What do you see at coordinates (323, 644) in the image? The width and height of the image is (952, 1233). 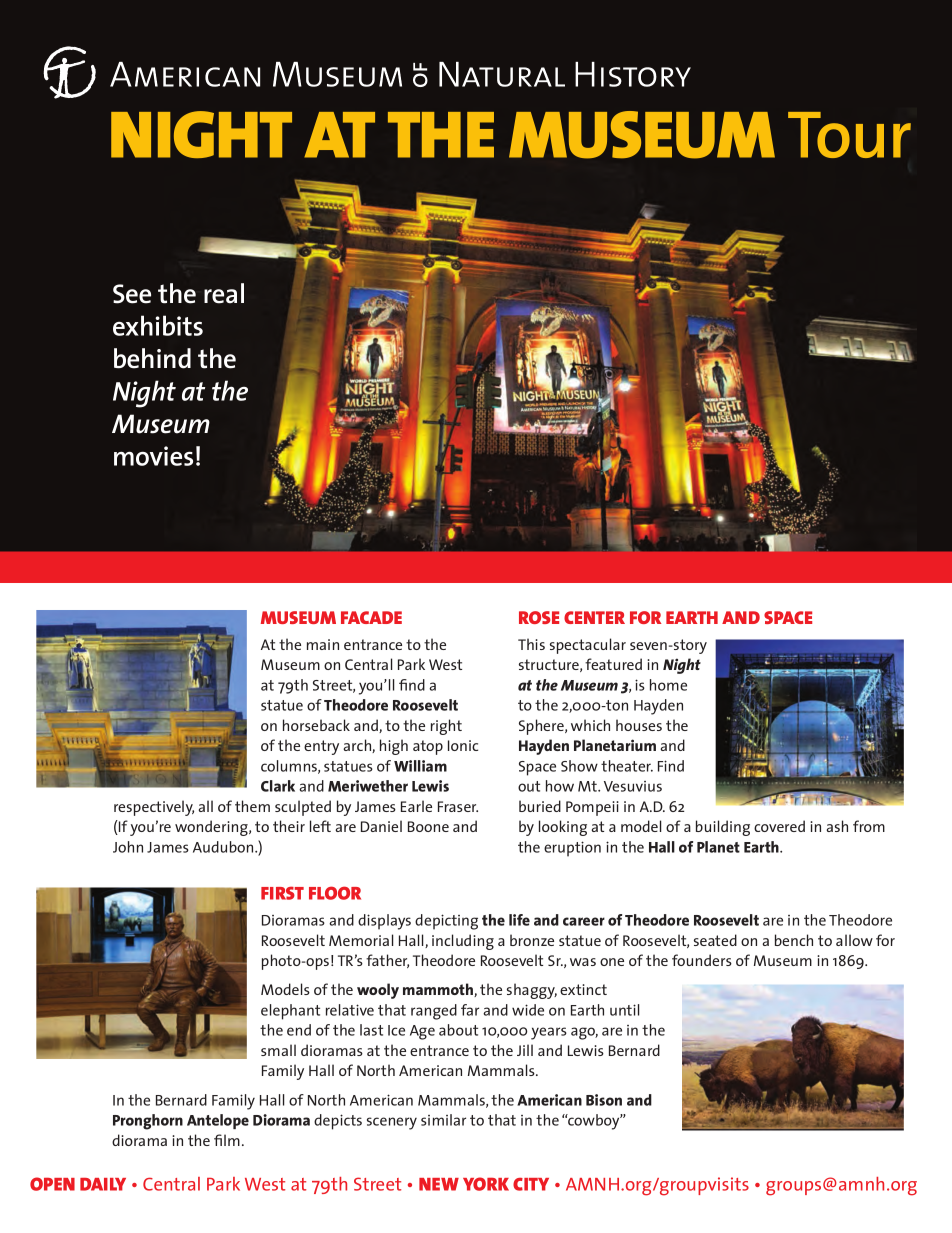 I see `main` at bounding box center [323, 644].
